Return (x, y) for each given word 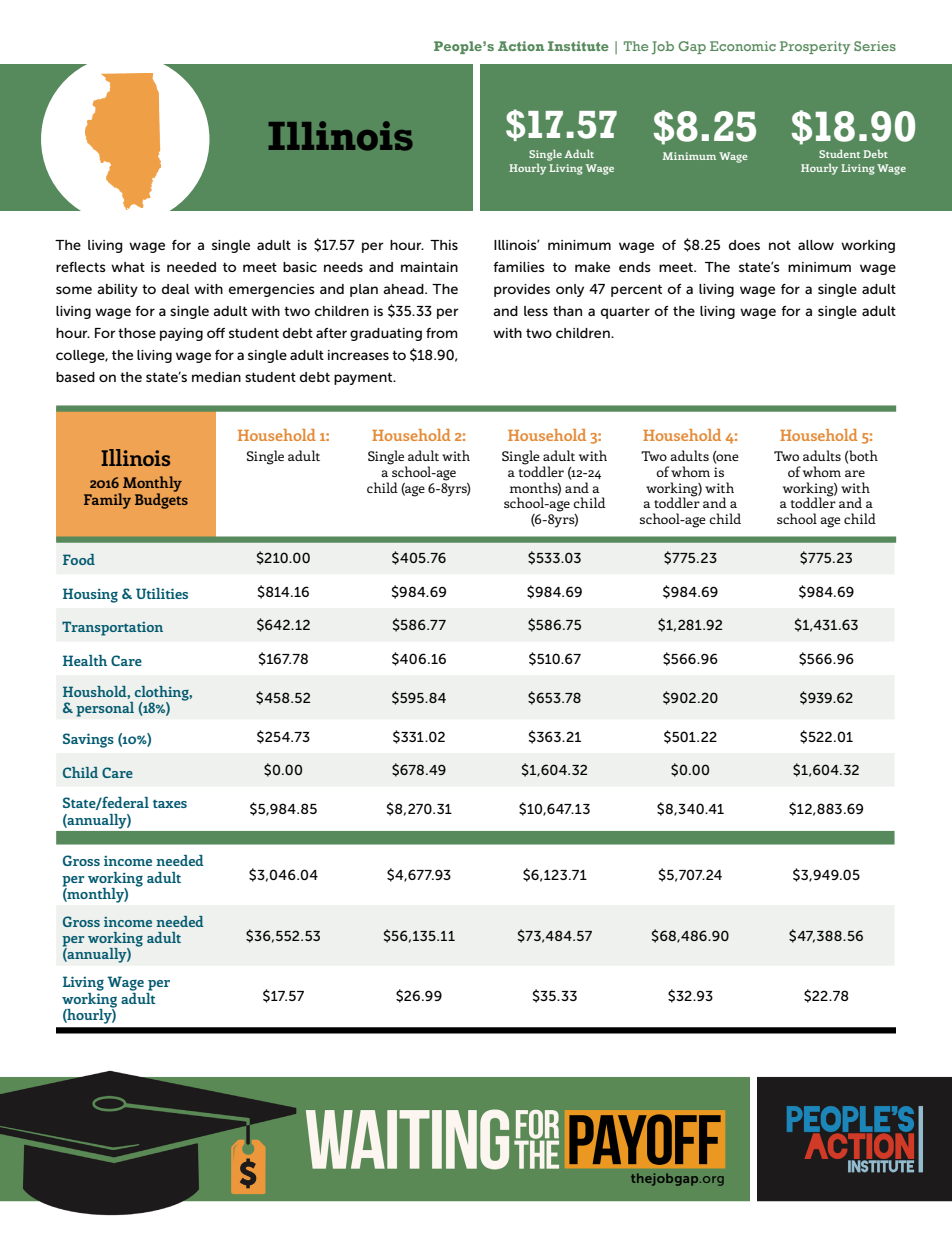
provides (522, 290)
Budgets (161, 500)
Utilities (162, 593)
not (780, 245)
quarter (625, 312)
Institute (578, 46)
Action (521, 46)
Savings (88, 740)
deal (176, 289)
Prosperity (815, 47)
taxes (170, 804)
